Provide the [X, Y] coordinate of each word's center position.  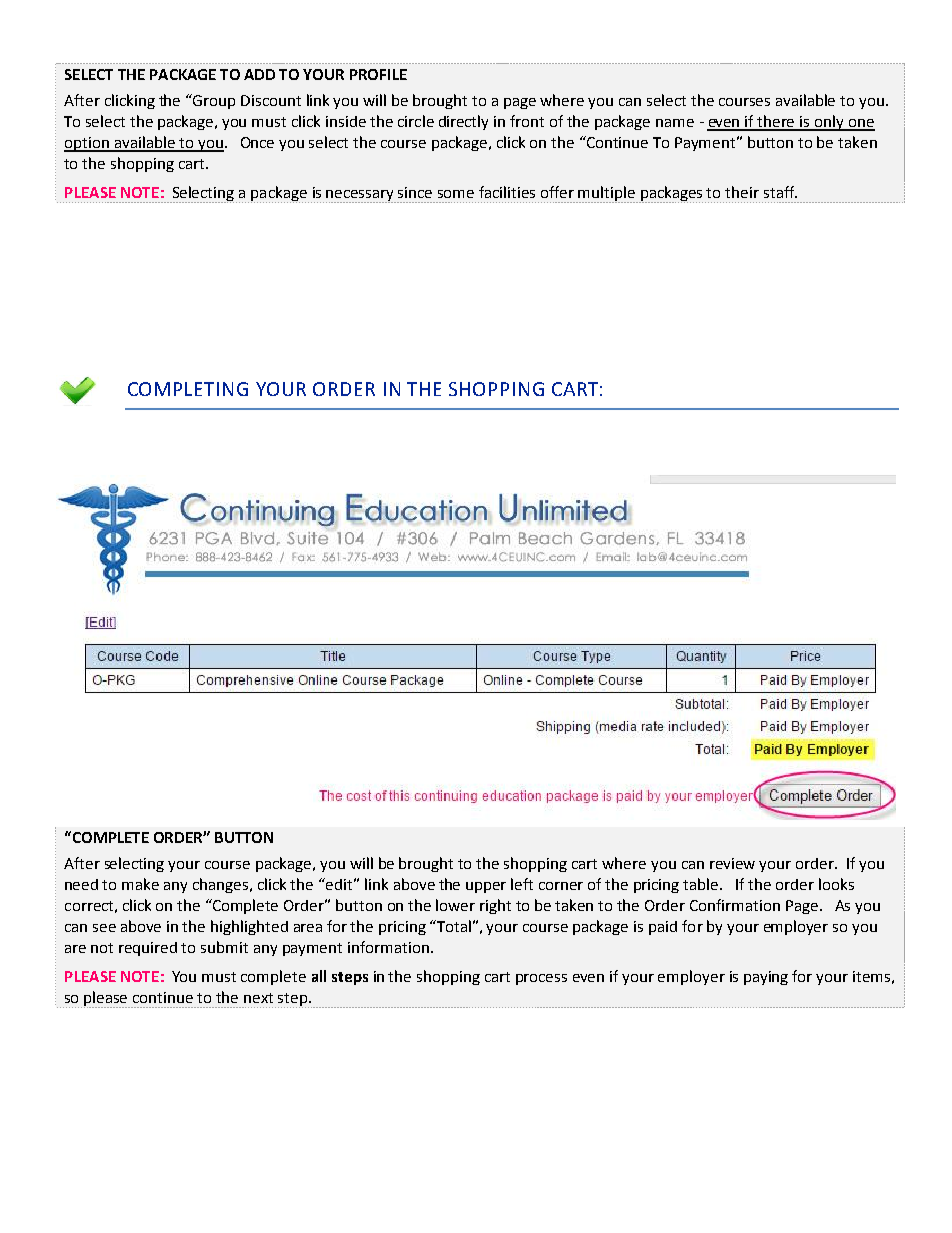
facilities [507, 192]
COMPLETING [188, 389]
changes [222, 885]
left [522, 884]
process [541, 979]
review [732, 863]
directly [463, 122]
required [148, 949]
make [140, 884]
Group [213, 101]
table [702, 884]
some [456, 194]
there [777, 122]
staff [780, 192]
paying [766, 978]
